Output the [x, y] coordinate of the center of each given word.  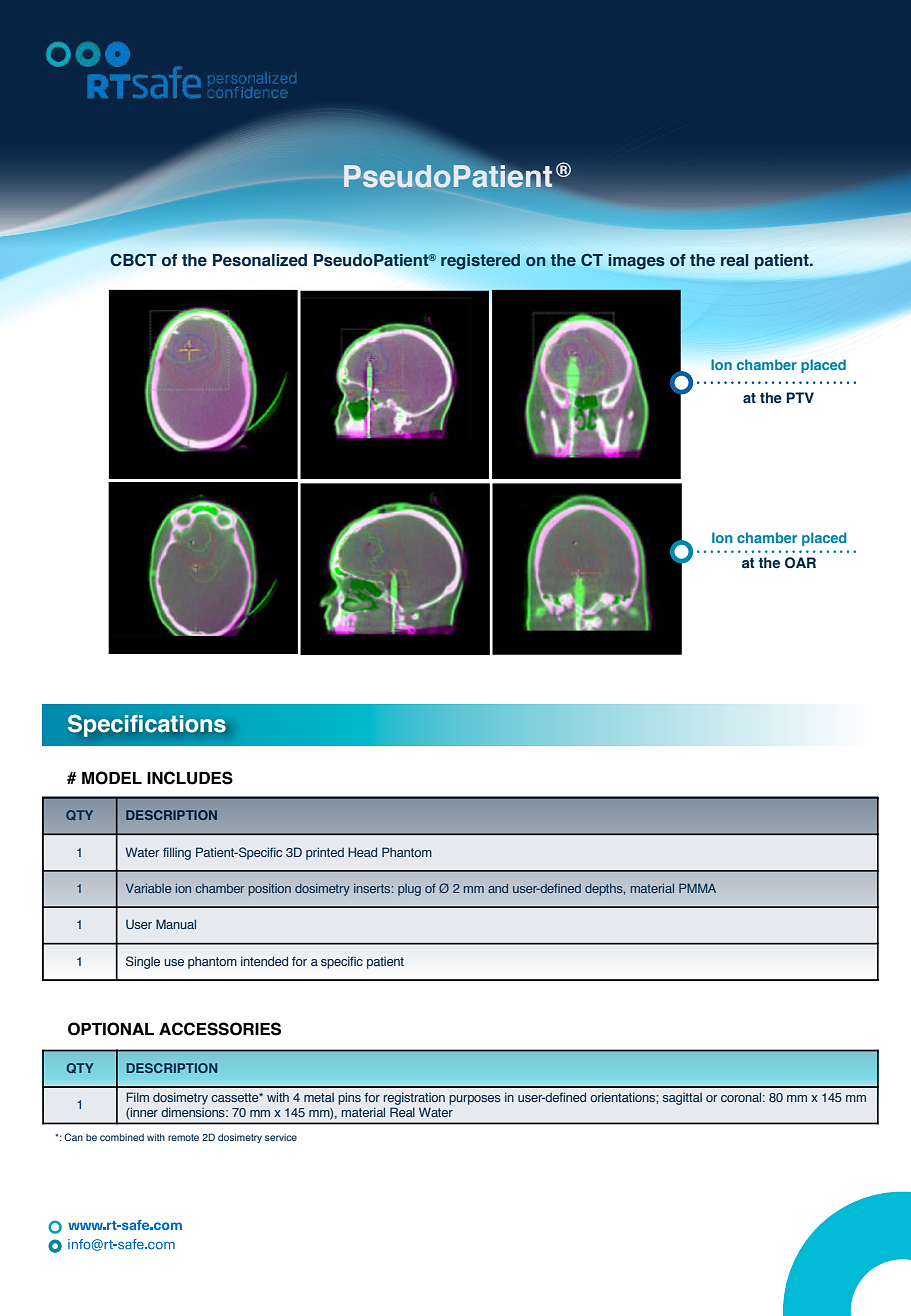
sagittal [682, 1099]
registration [414, 1099]
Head [362, 852]
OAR [800, 562]
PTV [800, 397]
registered [480, 262]
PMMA [697, 888]
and [498, 888]
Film [137, 1097]
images [636, 262]
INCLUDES [190, 778]
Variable [149, 888]
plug [409, 890]
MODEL [112, 778]
